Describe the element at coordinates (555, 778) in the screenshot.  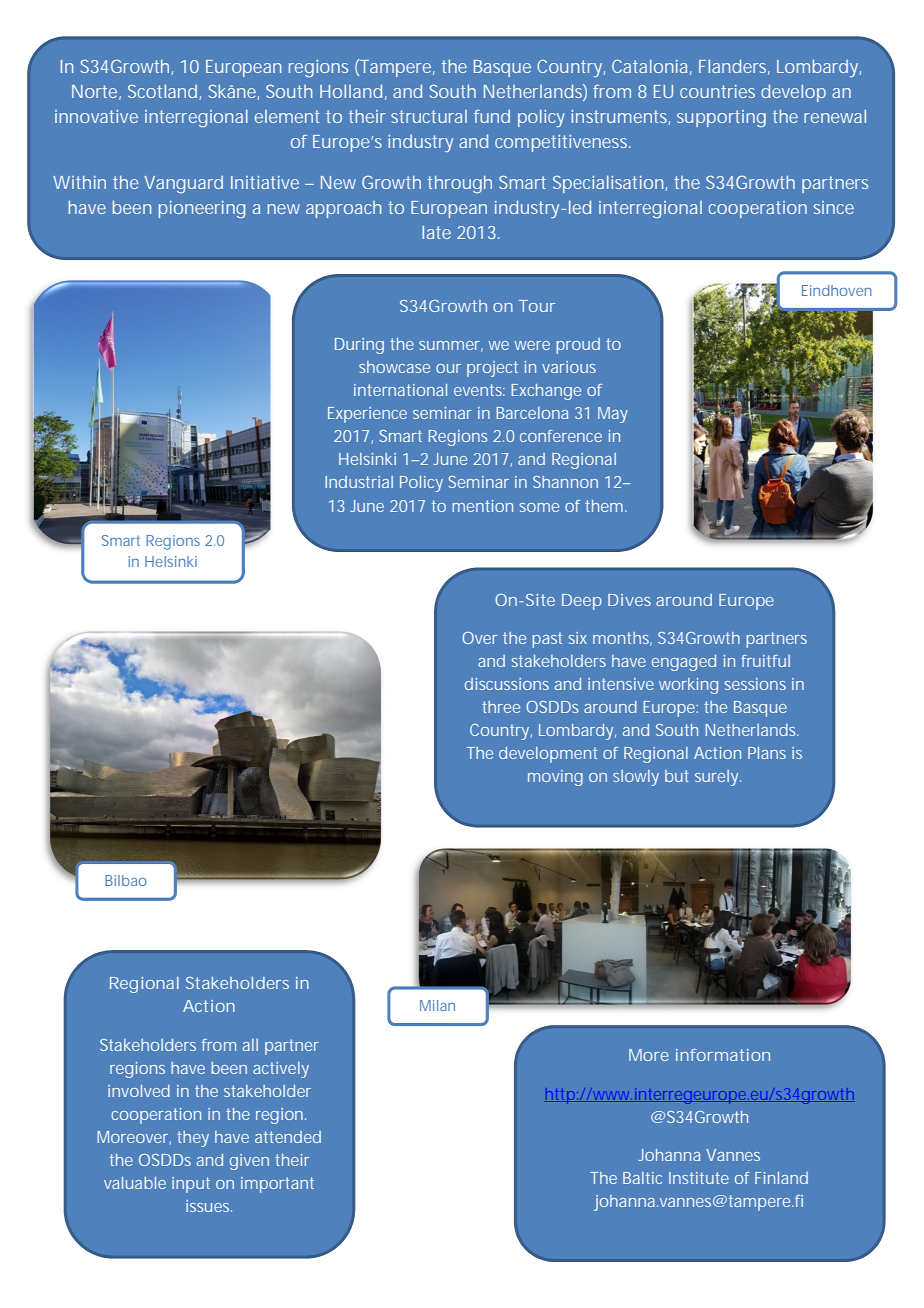
I see `moving` at that location.
